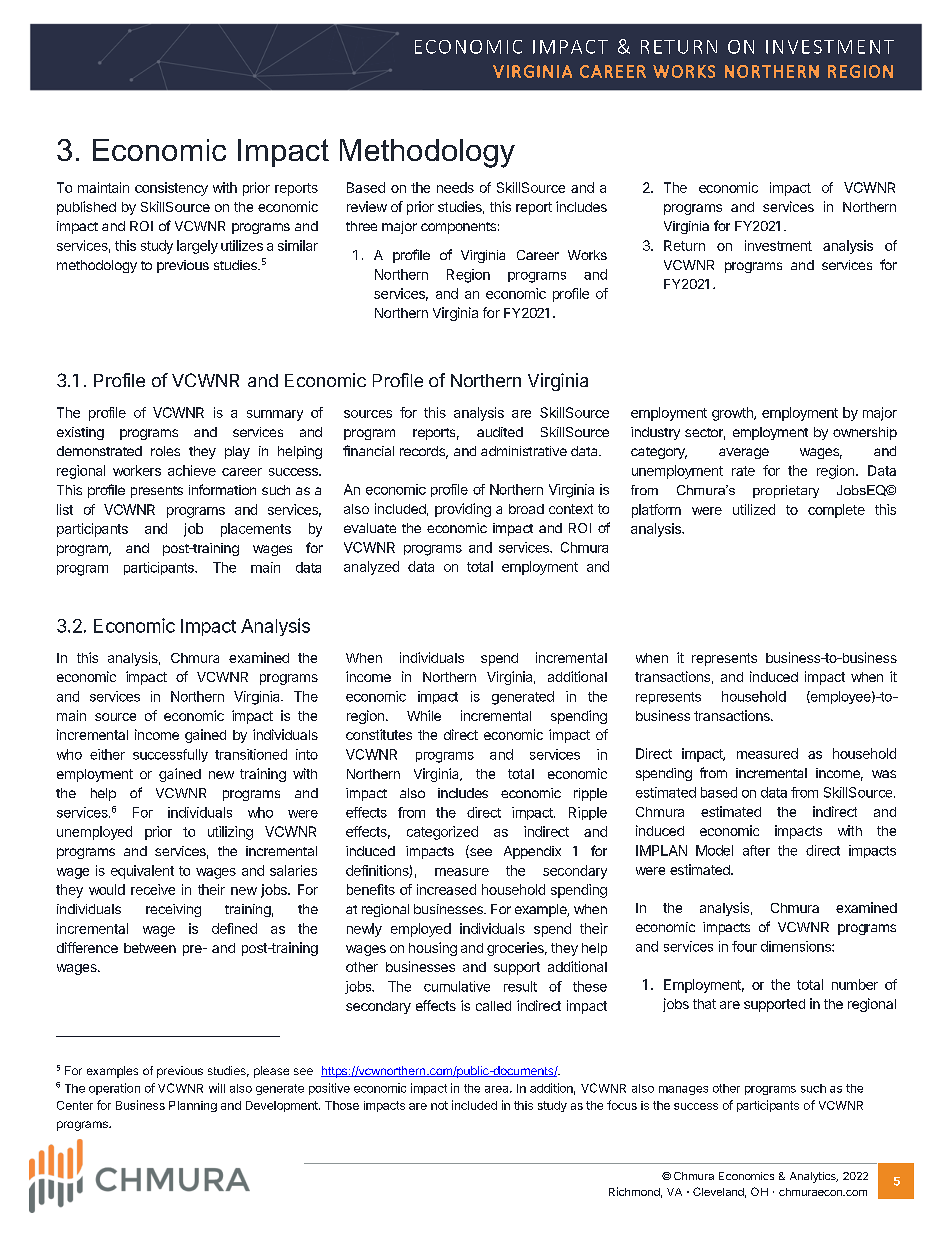 The image size is (952, 1233). I want to click on was, so click(884, 774).
